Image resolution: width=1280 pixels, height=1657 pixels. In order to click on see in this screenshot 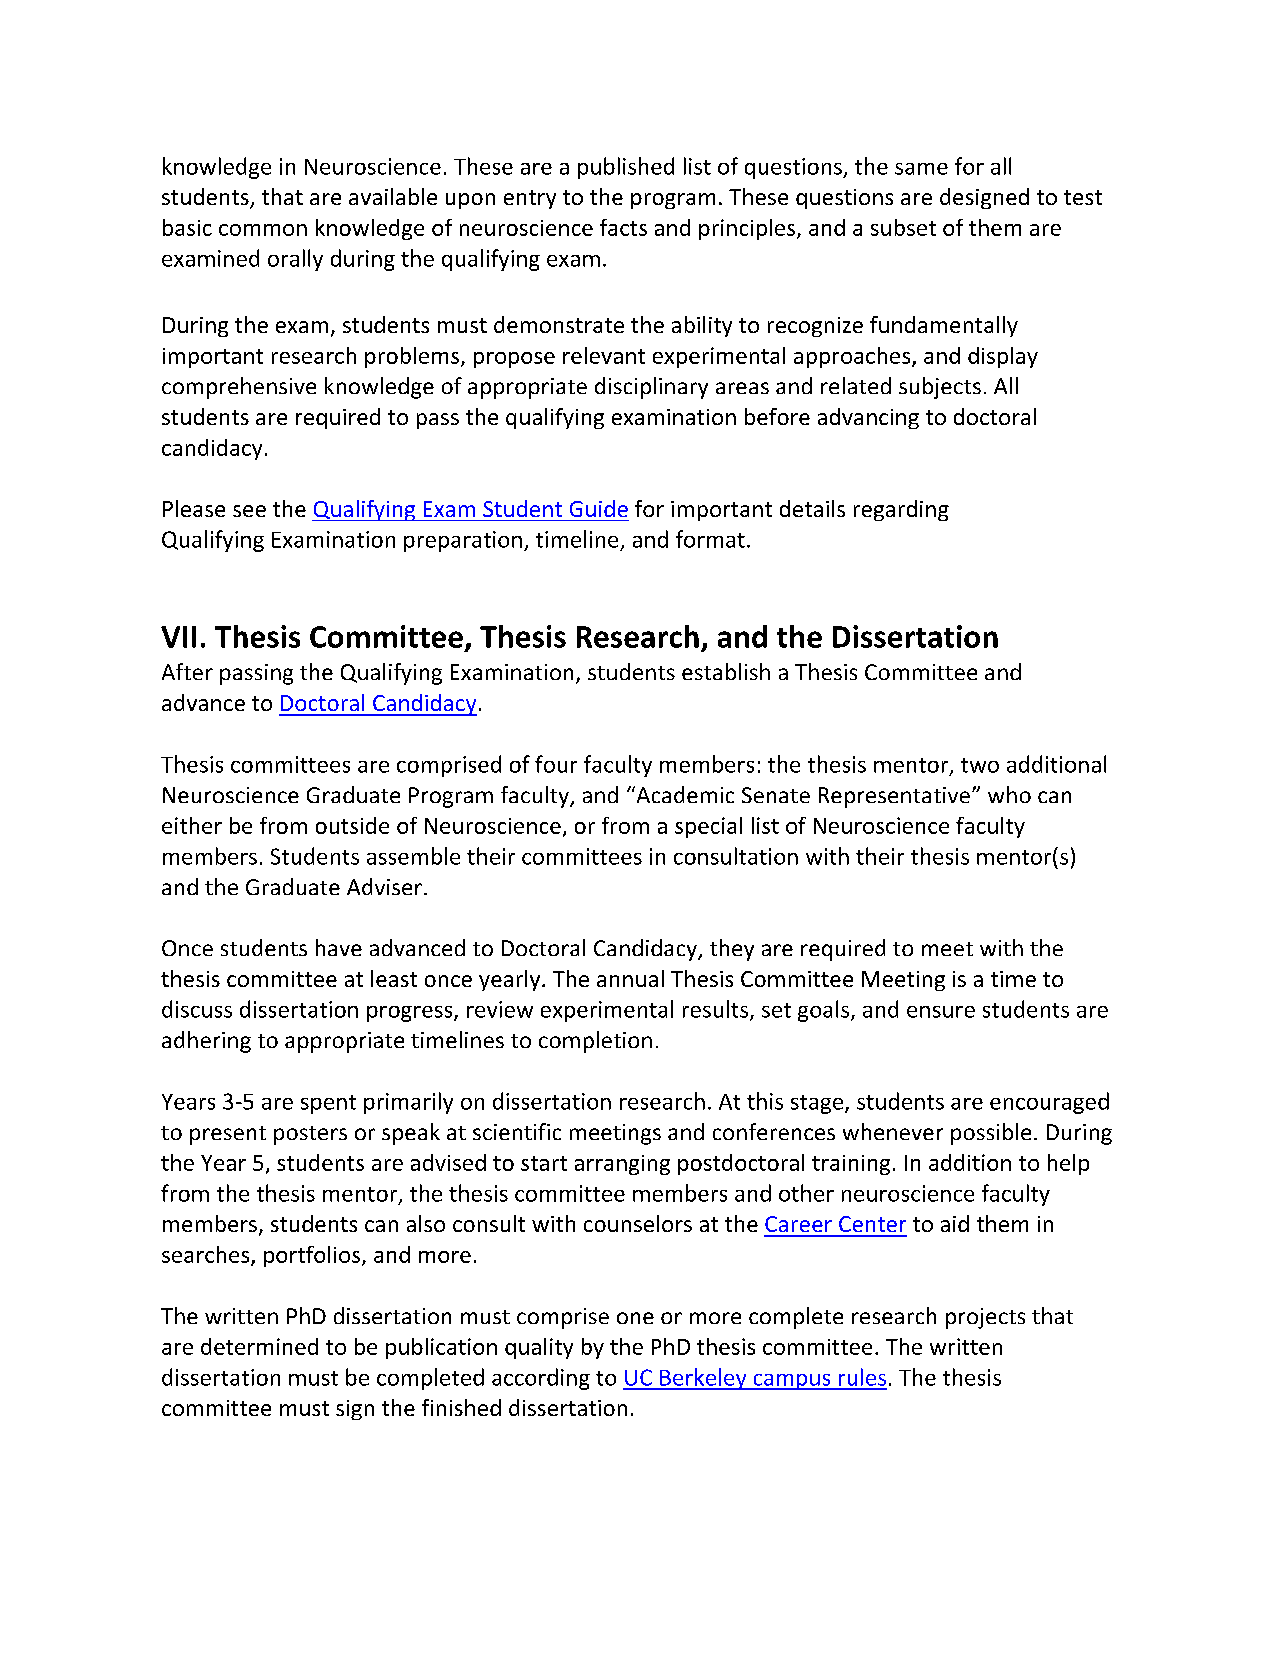, I will do `click(249, 511)`.
